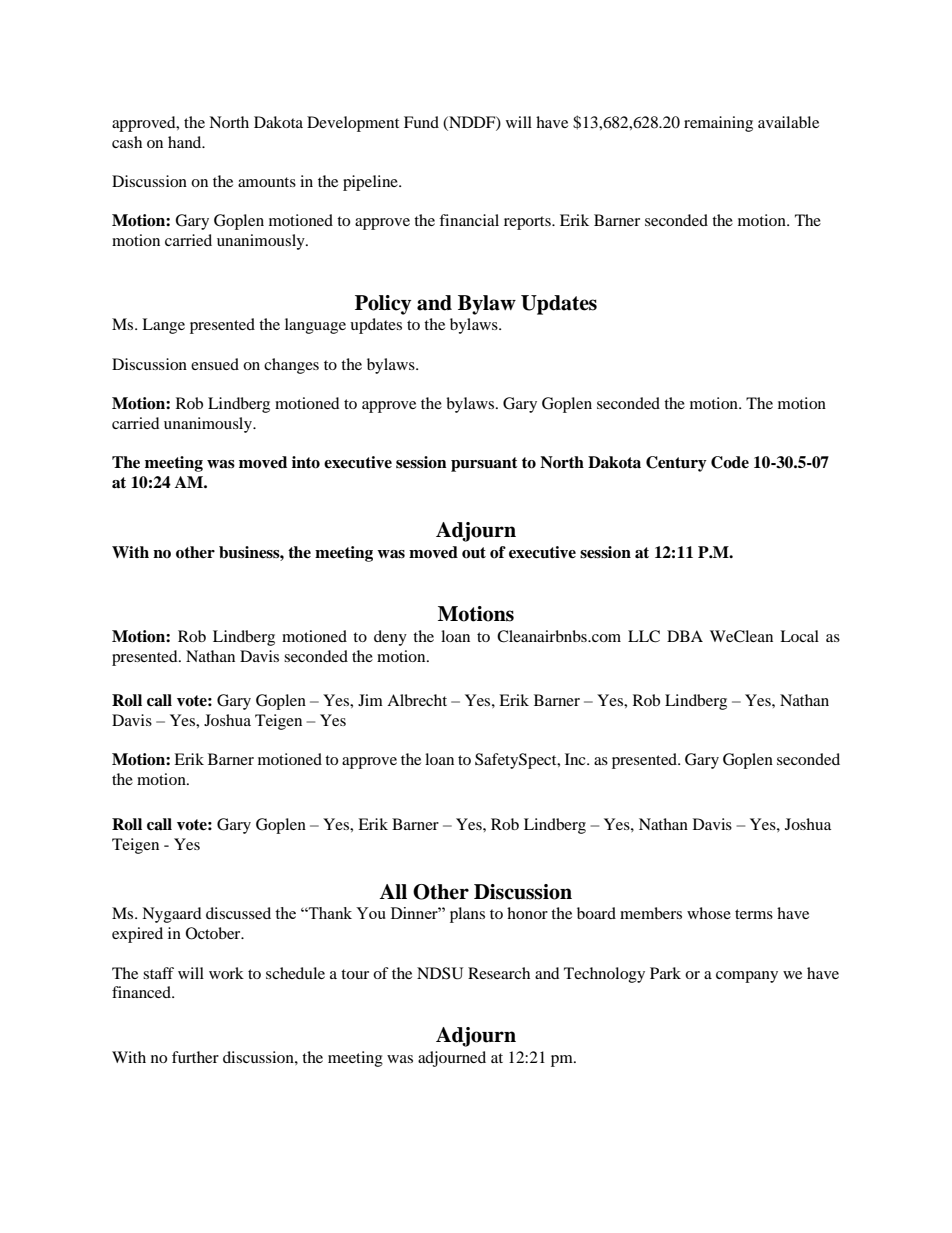  I want to click on Albrecht, so click(417, 700).
